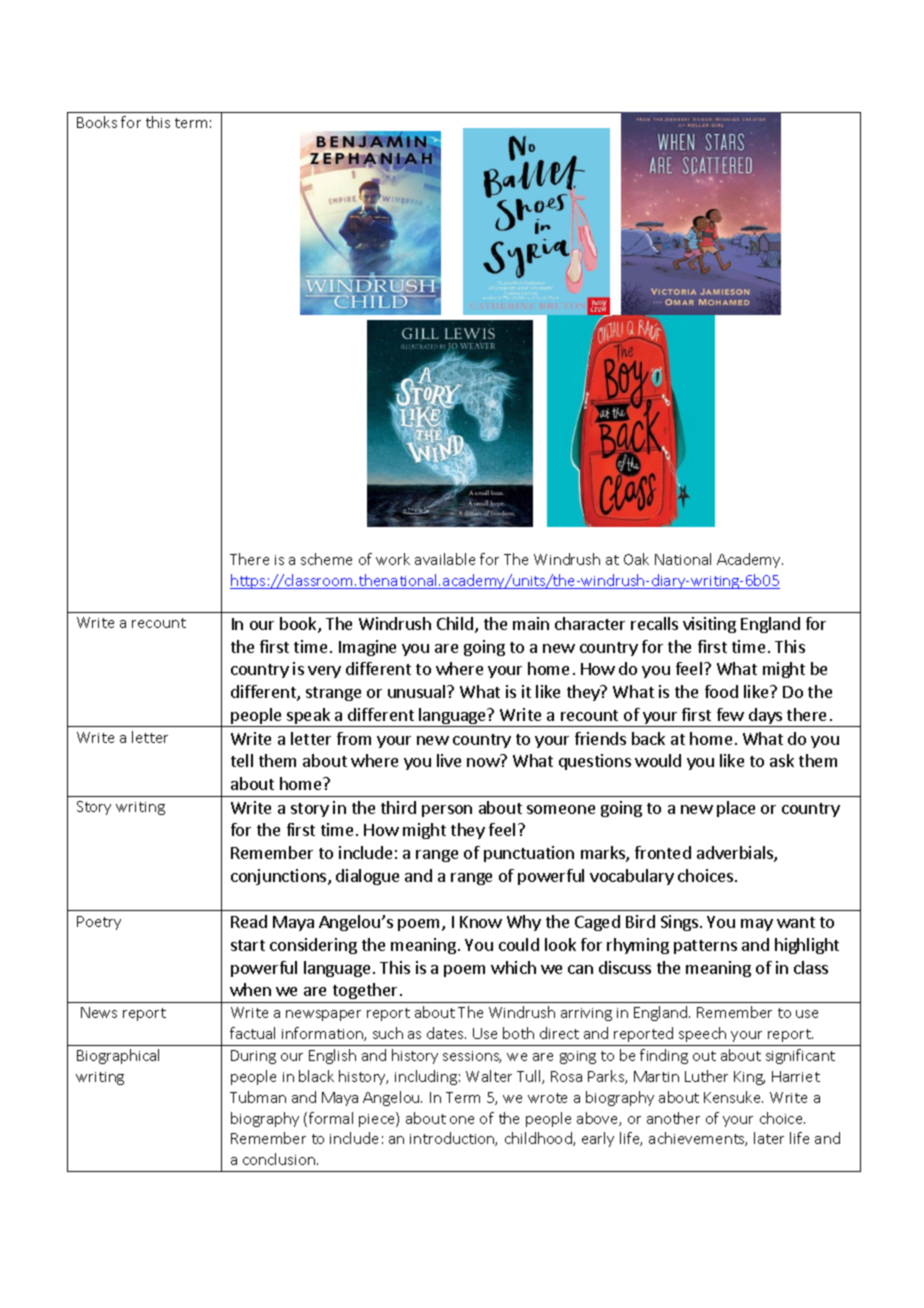 The height and width of the screenshot is (1308, 924). I want to click on adverbials, so click(736, 854).
